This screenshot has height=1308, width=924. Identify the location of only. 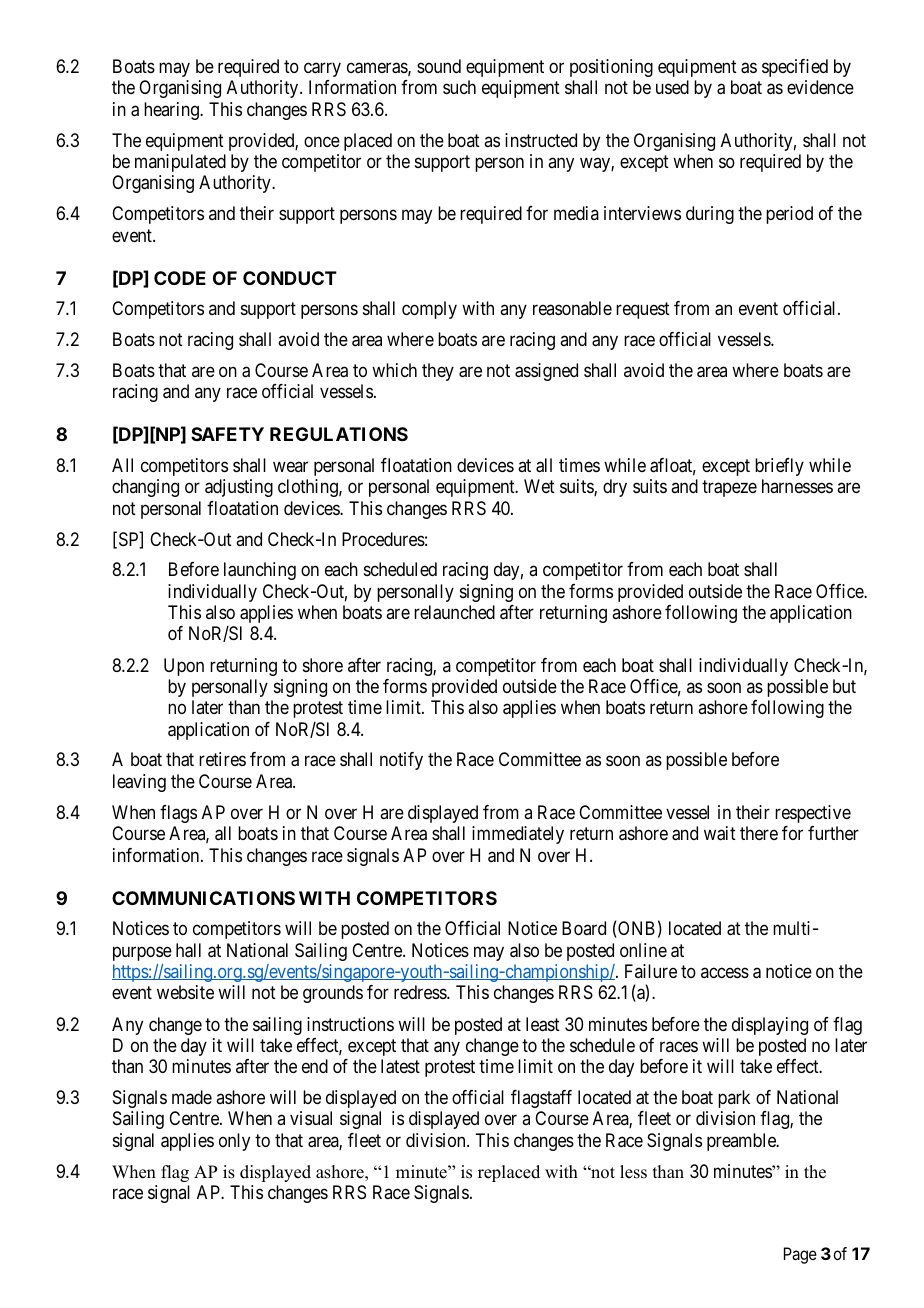
(234, 1142).
